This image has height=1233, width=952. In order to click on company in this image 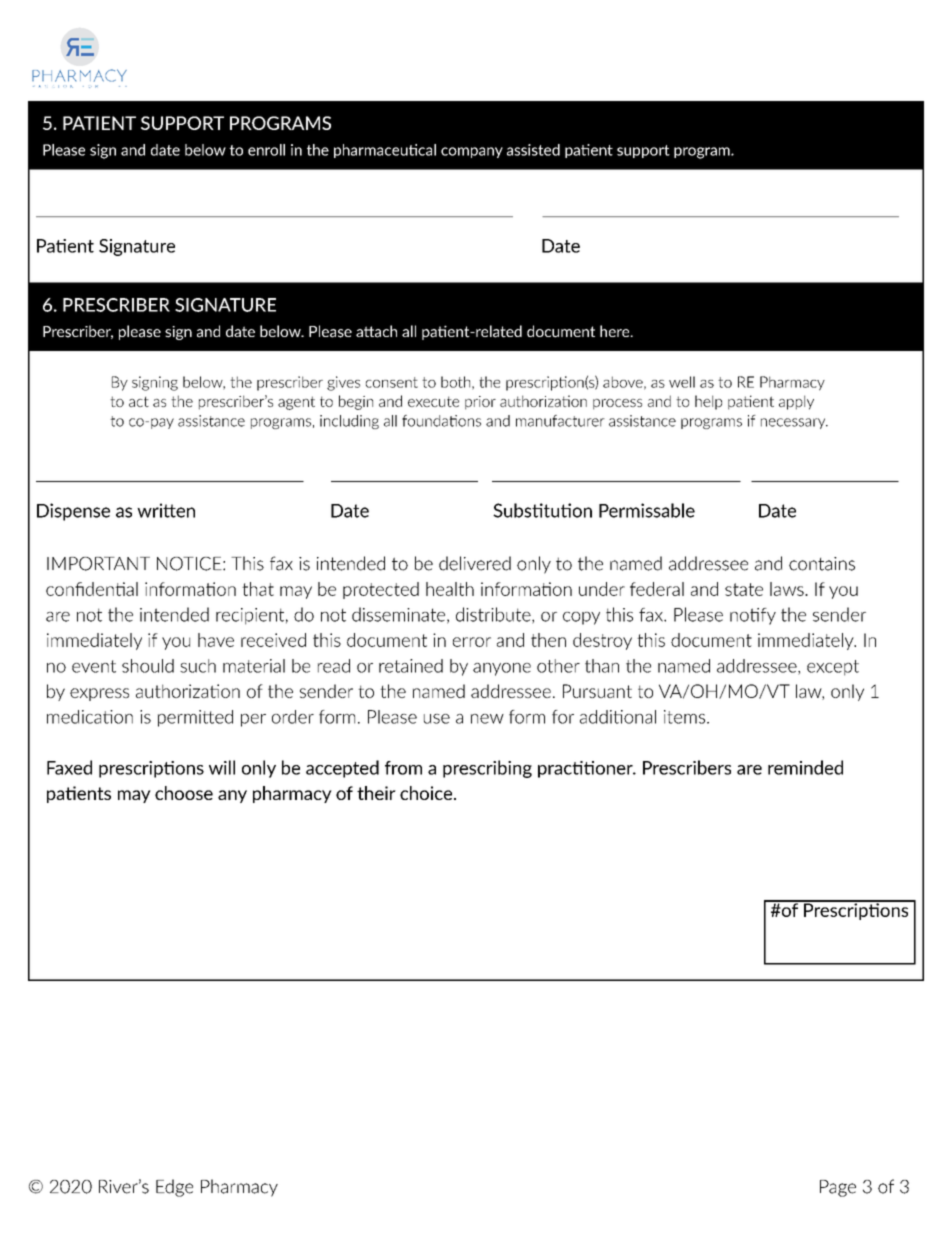, I will do `click(472, 152)`.
